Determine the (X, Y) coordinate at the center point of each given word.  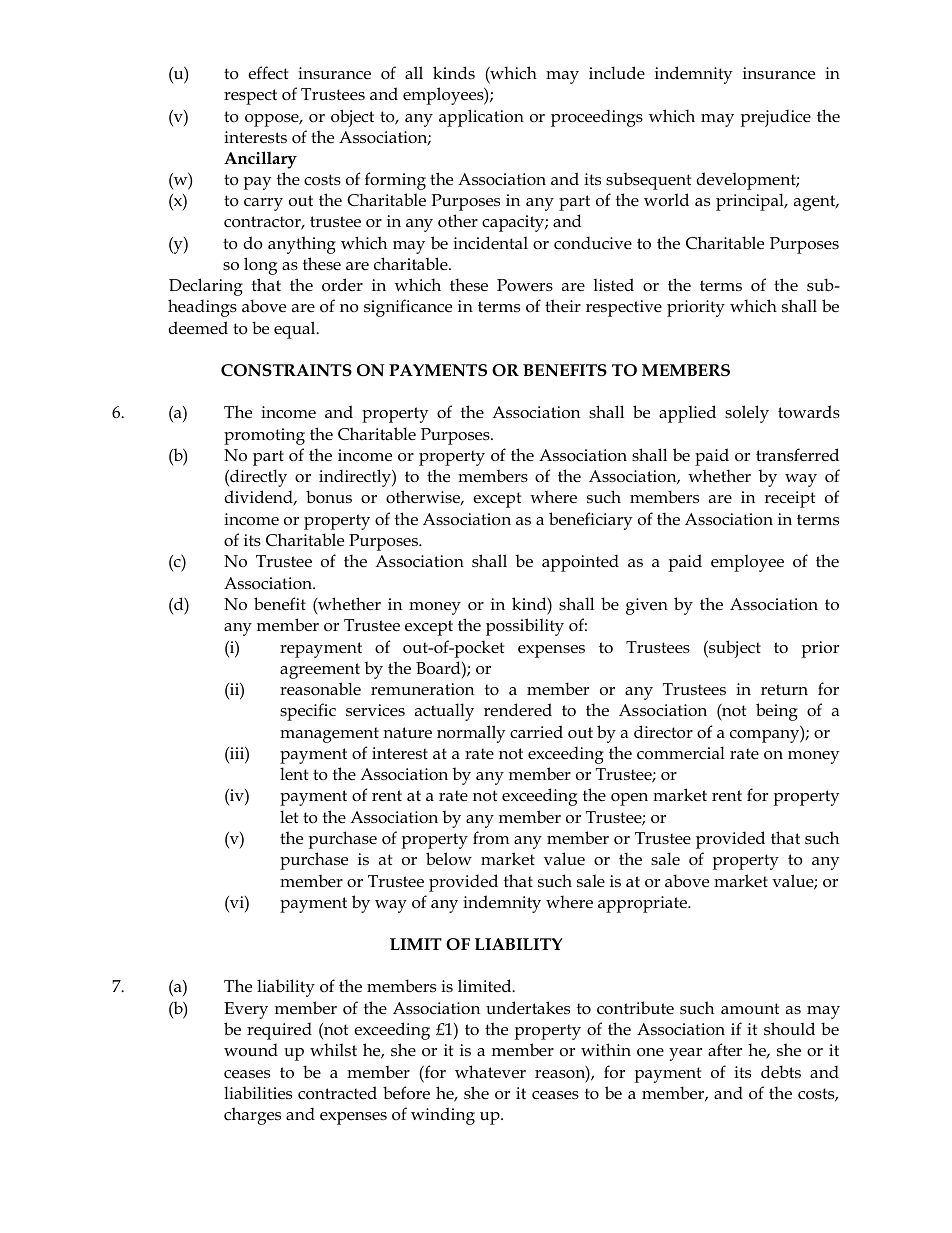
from (491, 838)
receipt (789, 499)
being (777, 712)
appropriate (643, 904)
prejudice (776, 118)
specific (308, 712)
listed (614, 284)
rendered (518, 710)
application (481, 118)
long (260, 266)
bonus (329, 496)
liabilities (258, 1093)
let (289, 816)
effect (268, 73)
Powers (525, 285)
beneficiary (591, 521)
